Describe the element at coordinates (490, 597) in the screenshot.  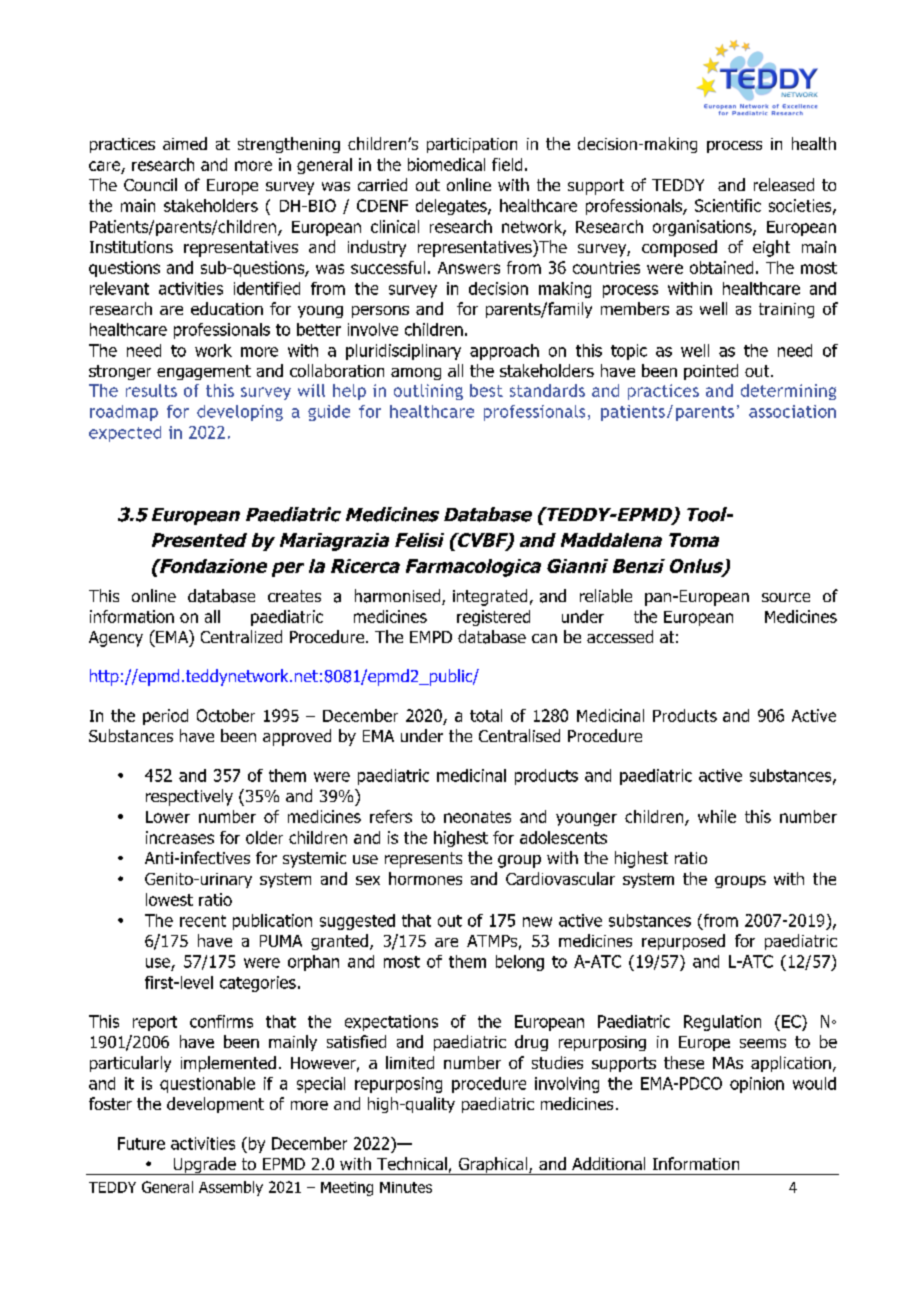
I see `integrated` at that location.
